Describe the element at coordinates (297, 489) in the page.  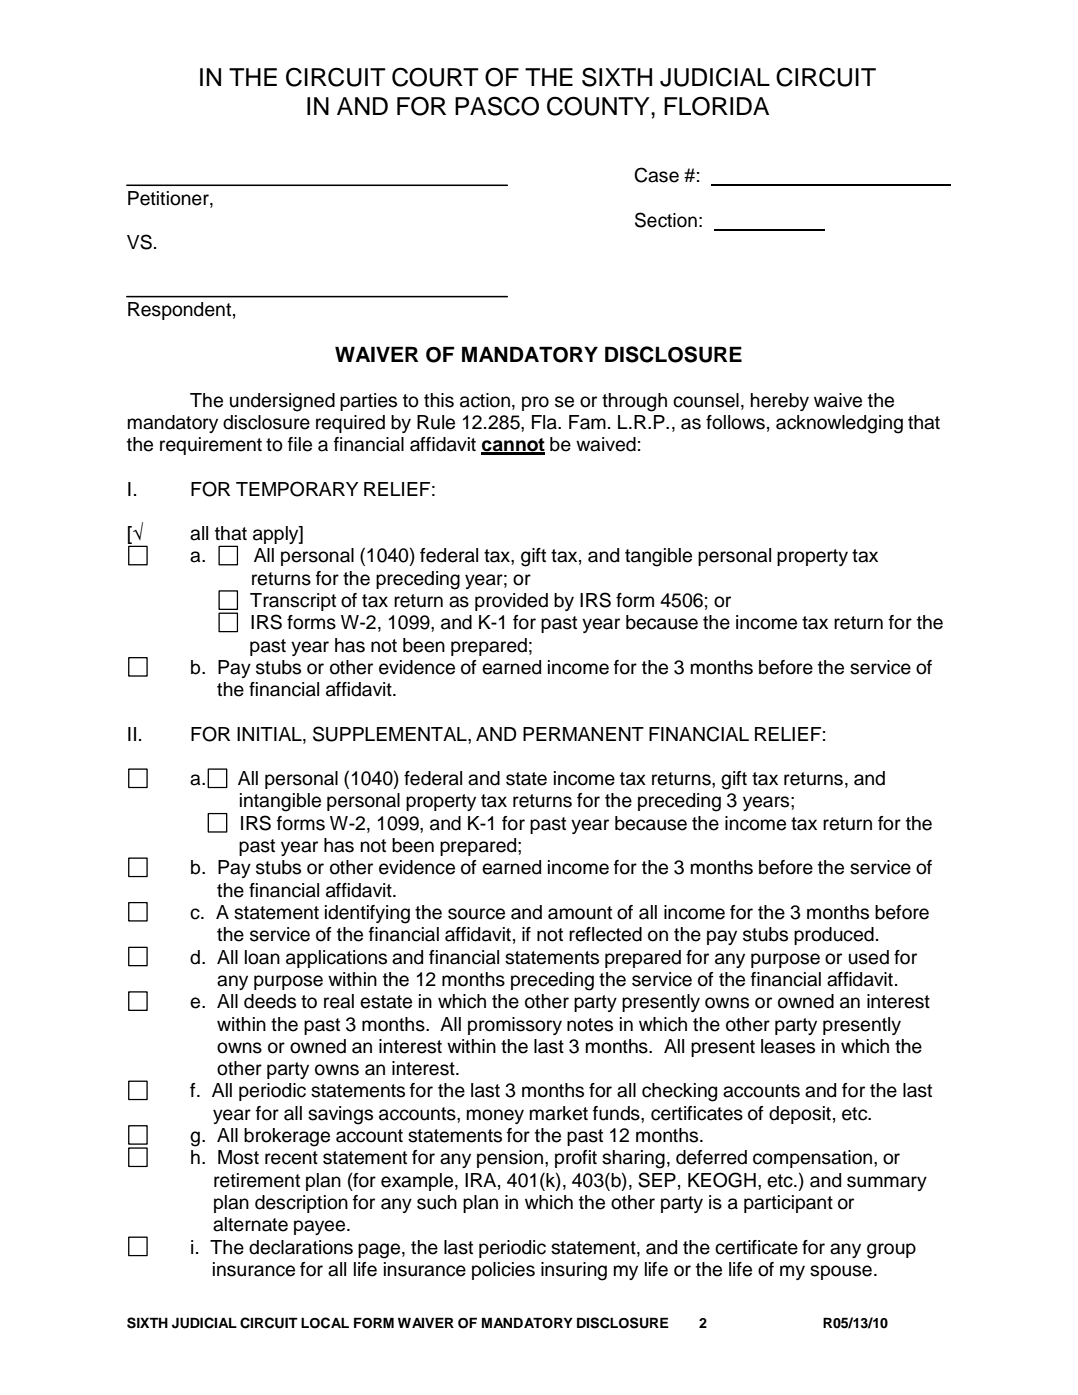
I see `TEMPORARY` at that location.
